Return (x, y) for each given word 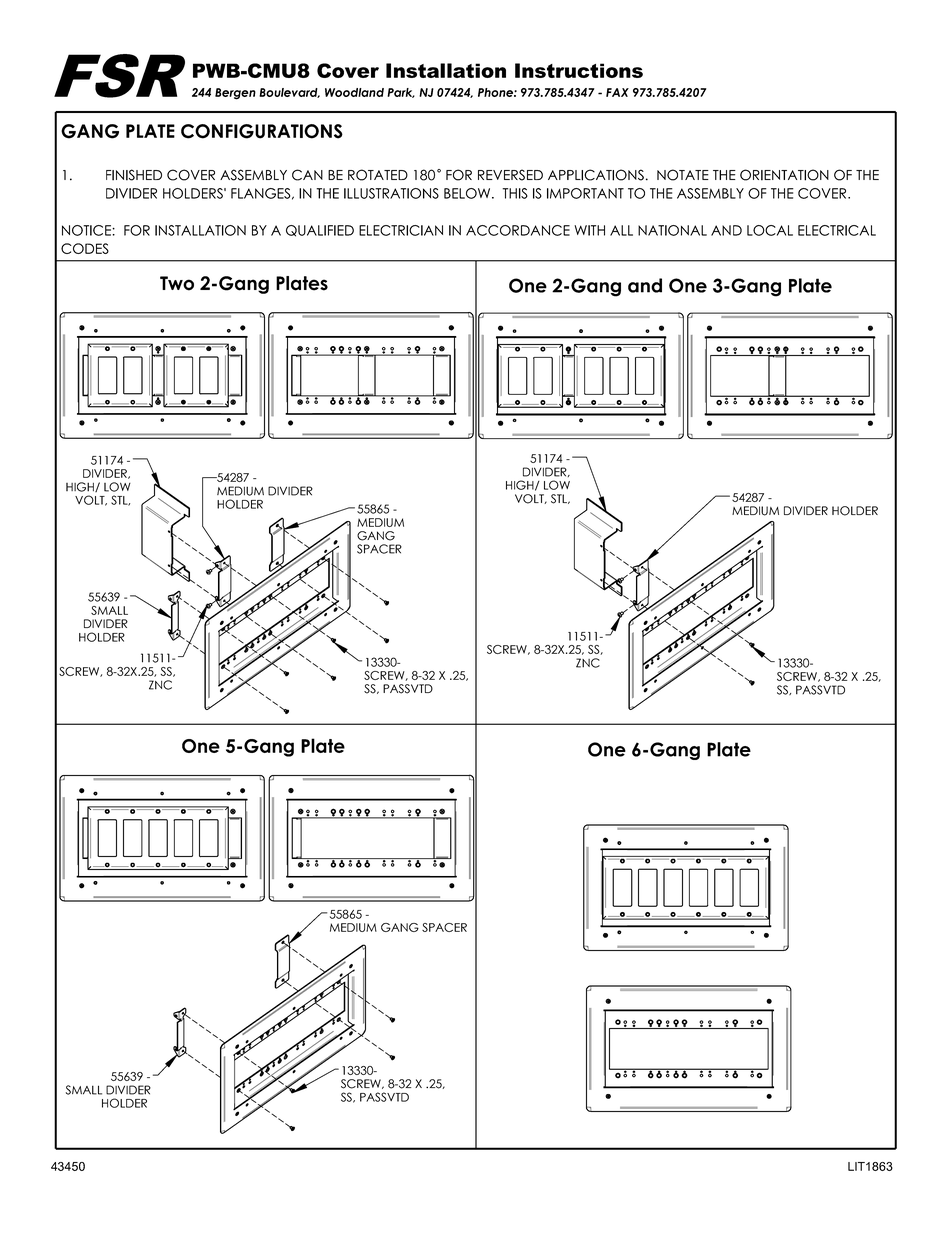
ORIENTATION (784, 175)
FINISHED (134, 175)
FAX (617, 92)
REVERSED (510, 175)
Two (177, 283)
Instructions (579, 70)
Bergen (235, 94)
